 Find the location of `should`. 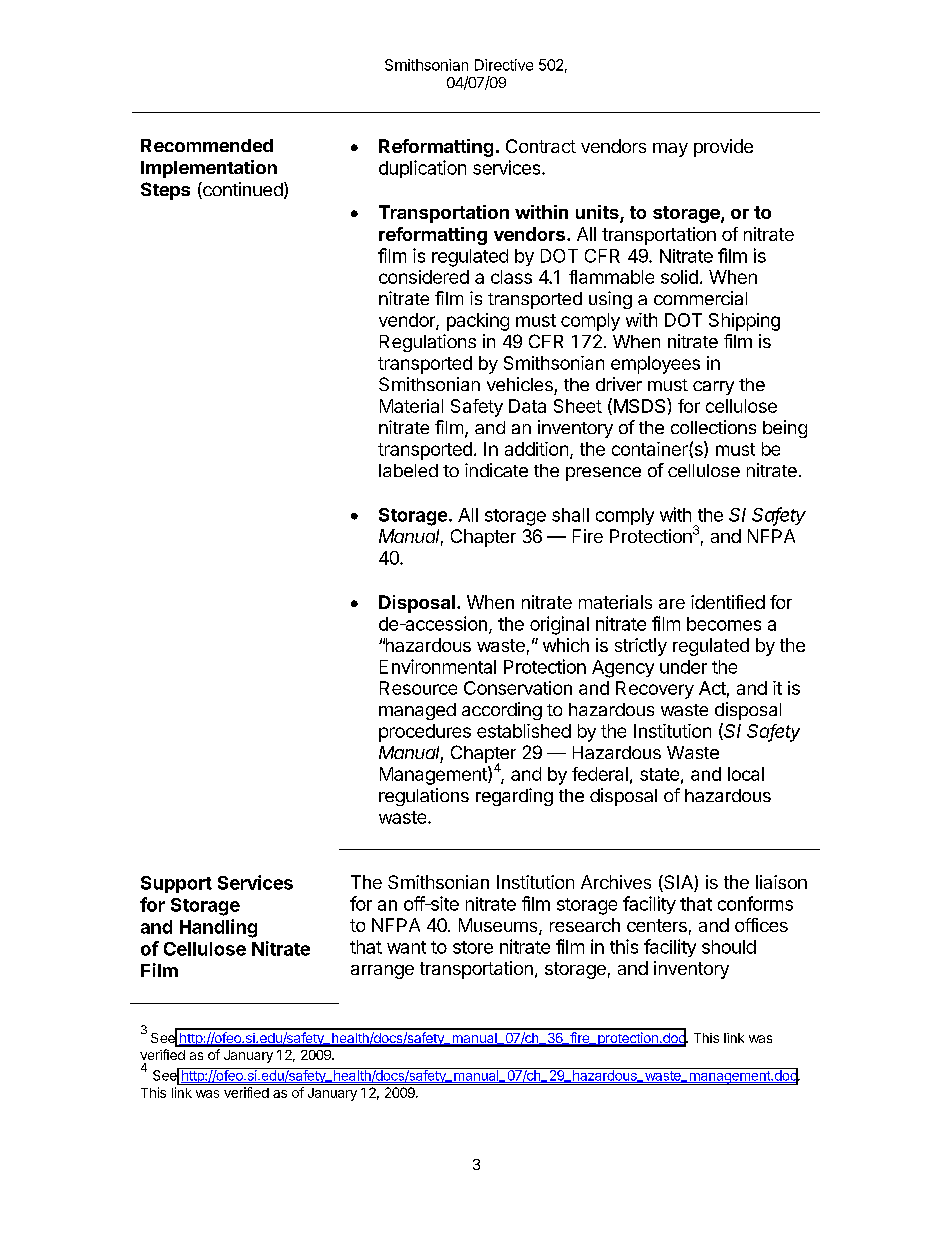

should is located at coordinates (729, 947).
